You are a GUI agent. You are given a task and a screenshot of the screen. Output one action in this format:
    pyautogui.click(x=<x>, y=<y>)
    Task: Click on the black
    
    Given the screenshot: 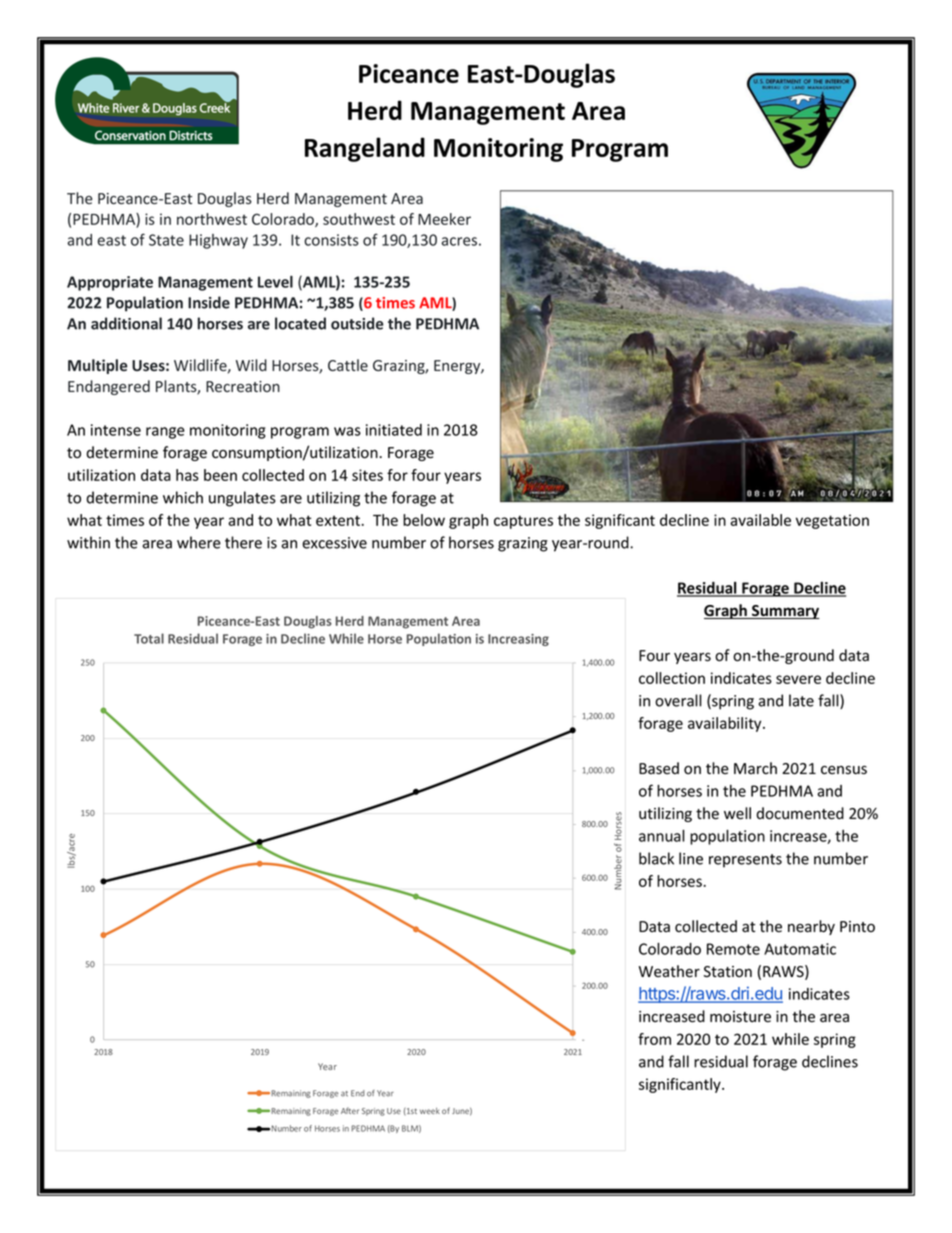 What is the action you would take?
    pyautogui.click(x=656, y=858)
